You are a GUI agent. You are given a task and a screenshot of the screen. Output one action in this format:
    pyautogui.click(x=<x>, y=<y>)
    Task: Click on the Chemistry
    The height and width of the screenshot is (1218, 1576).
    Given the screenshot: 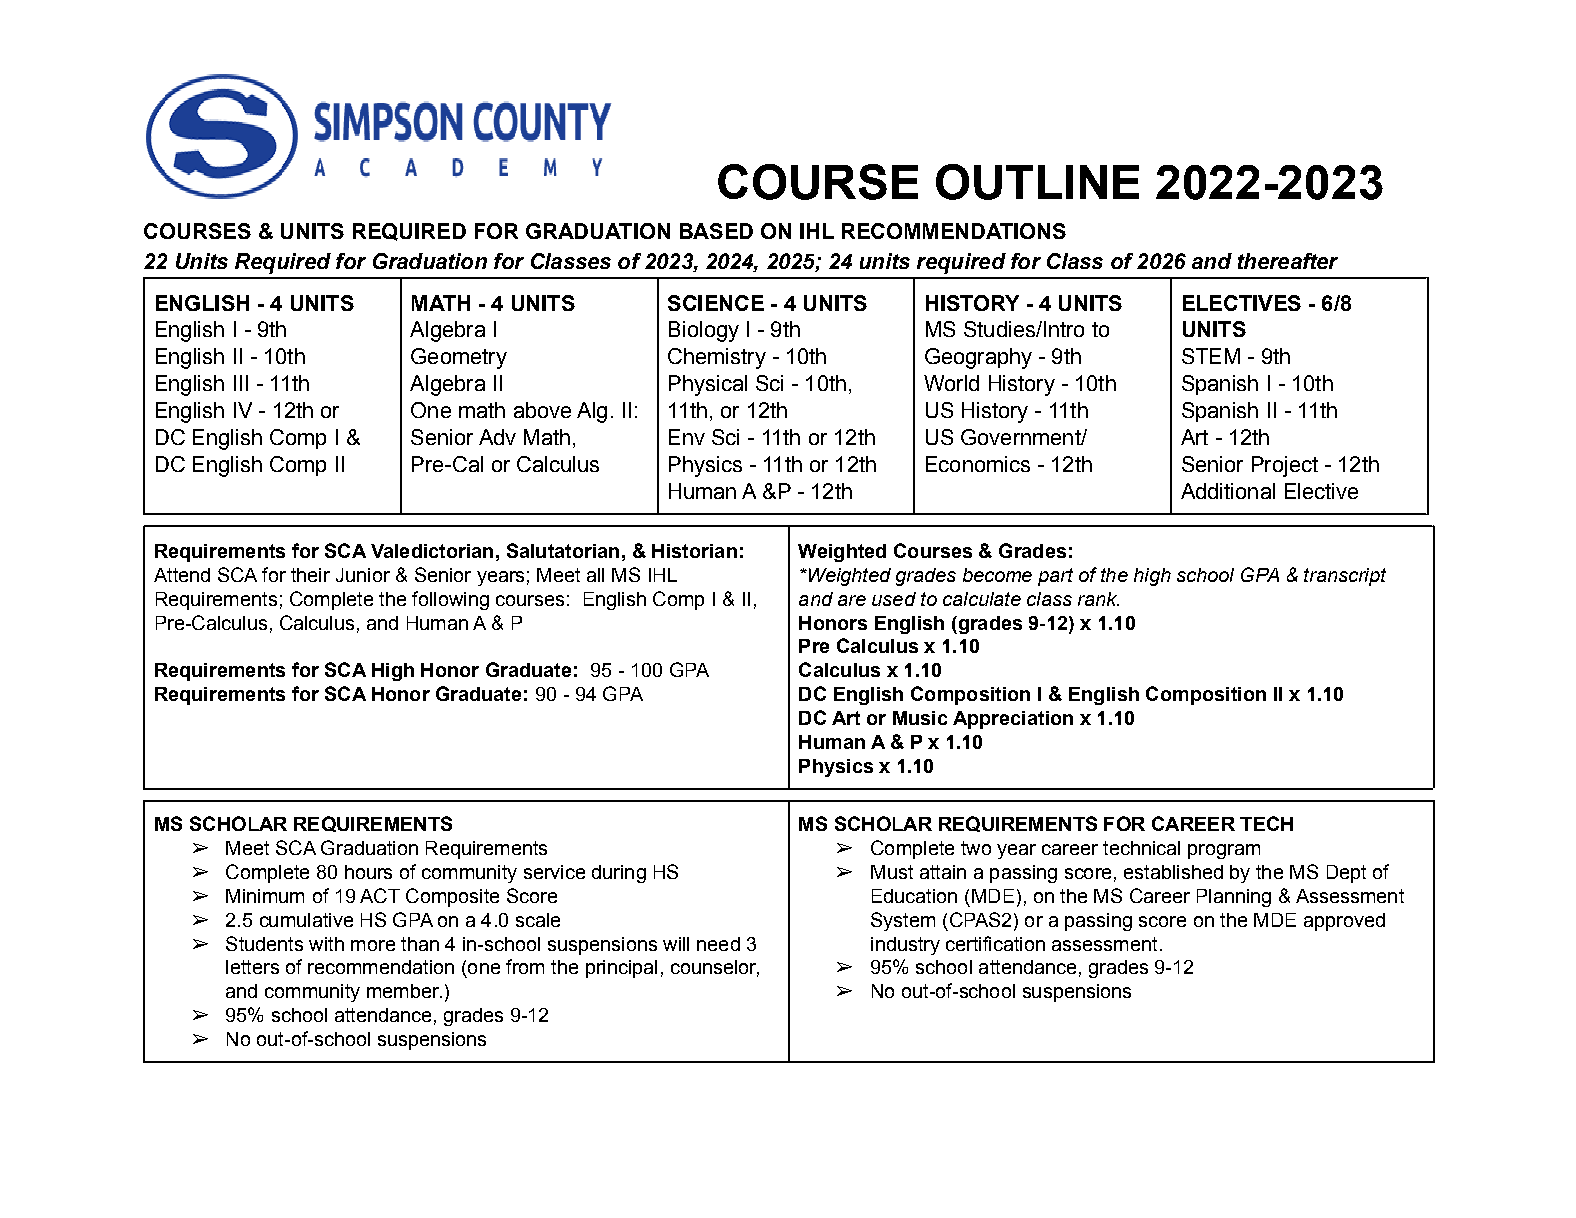 What is the action you would take?
    pyautogui.click(x=717, y=358)
